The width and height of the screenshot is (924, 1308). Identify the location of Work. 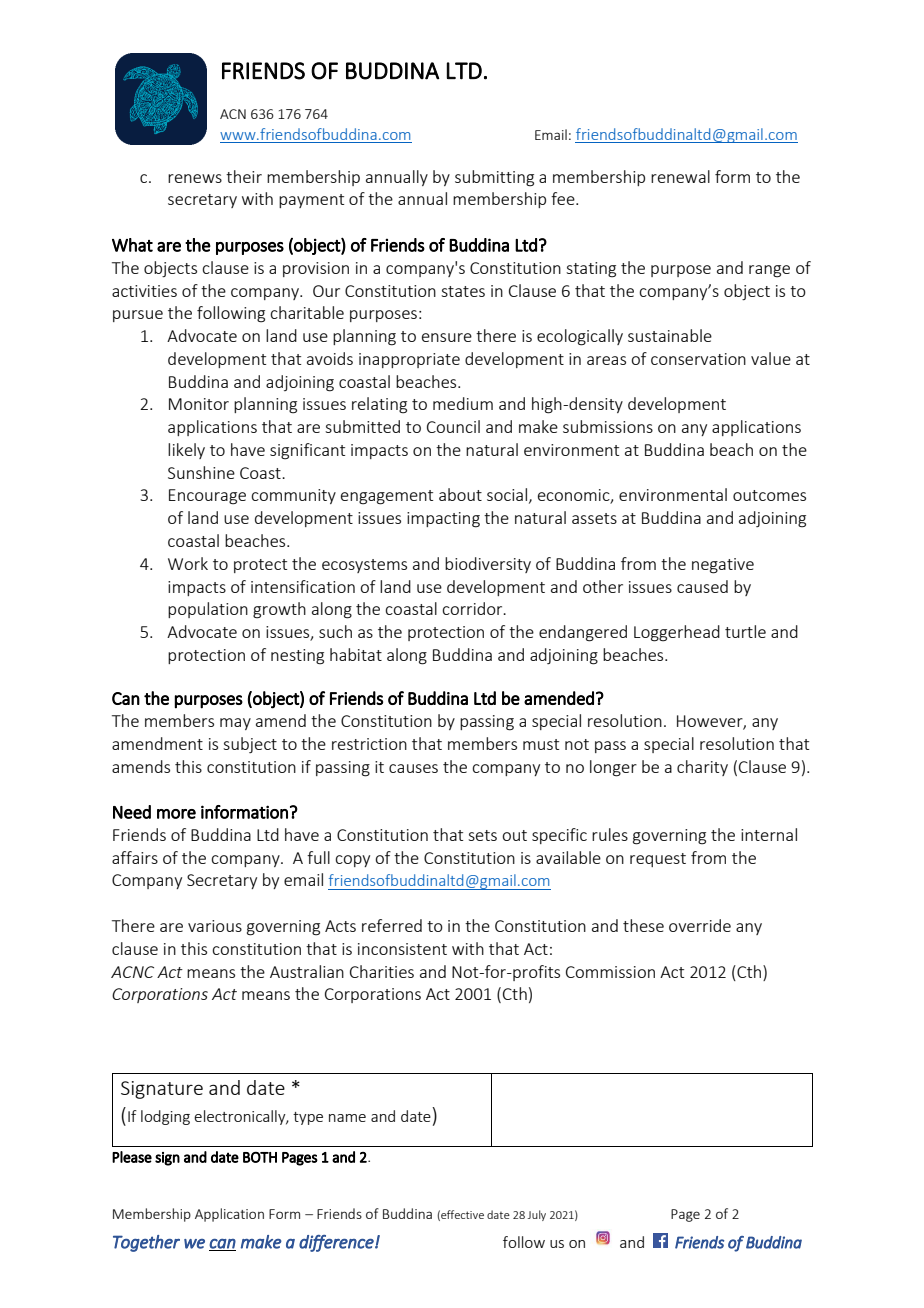
(188, 563).
